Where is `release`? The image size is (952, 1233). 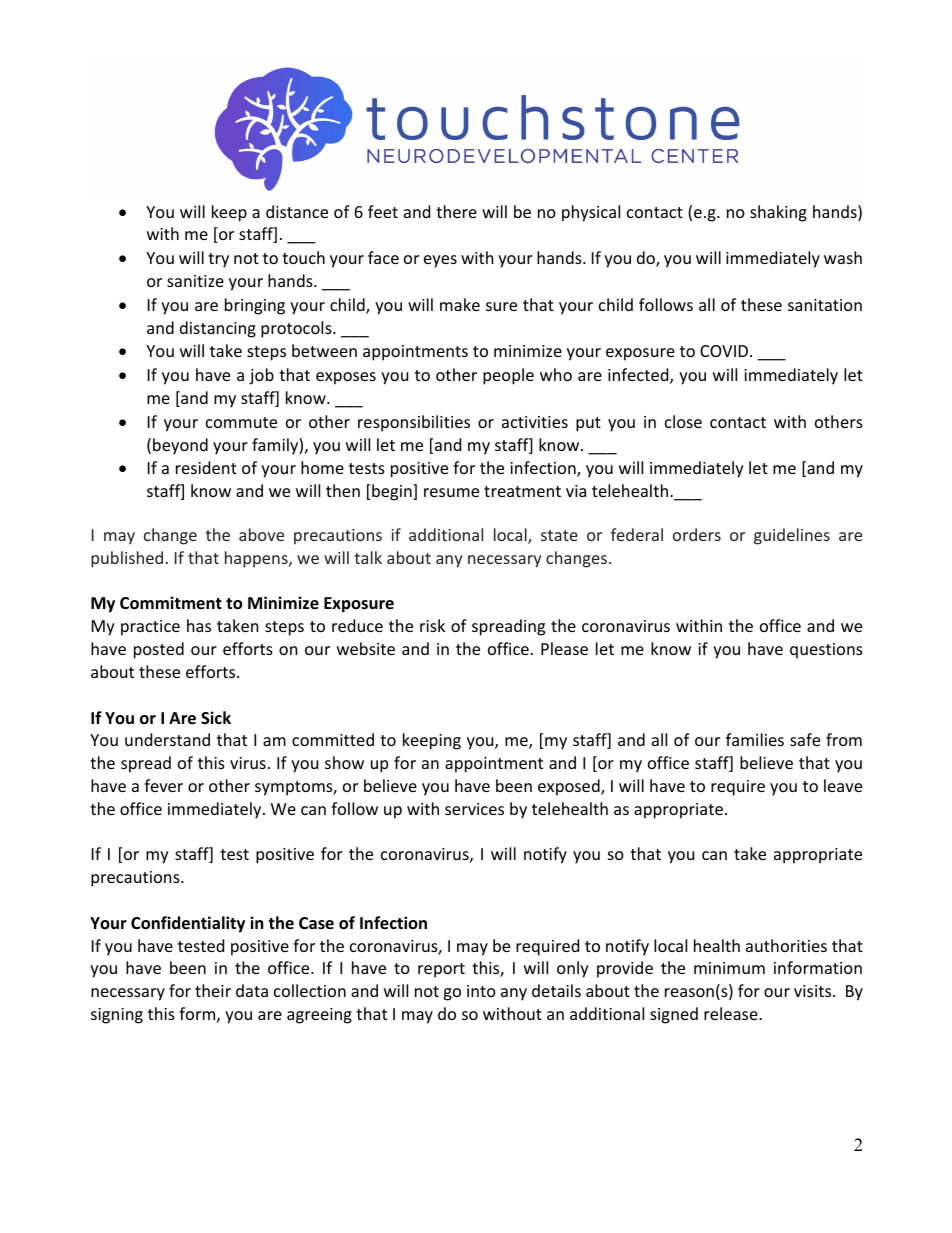
release is located at coordinates (732, 1013).
